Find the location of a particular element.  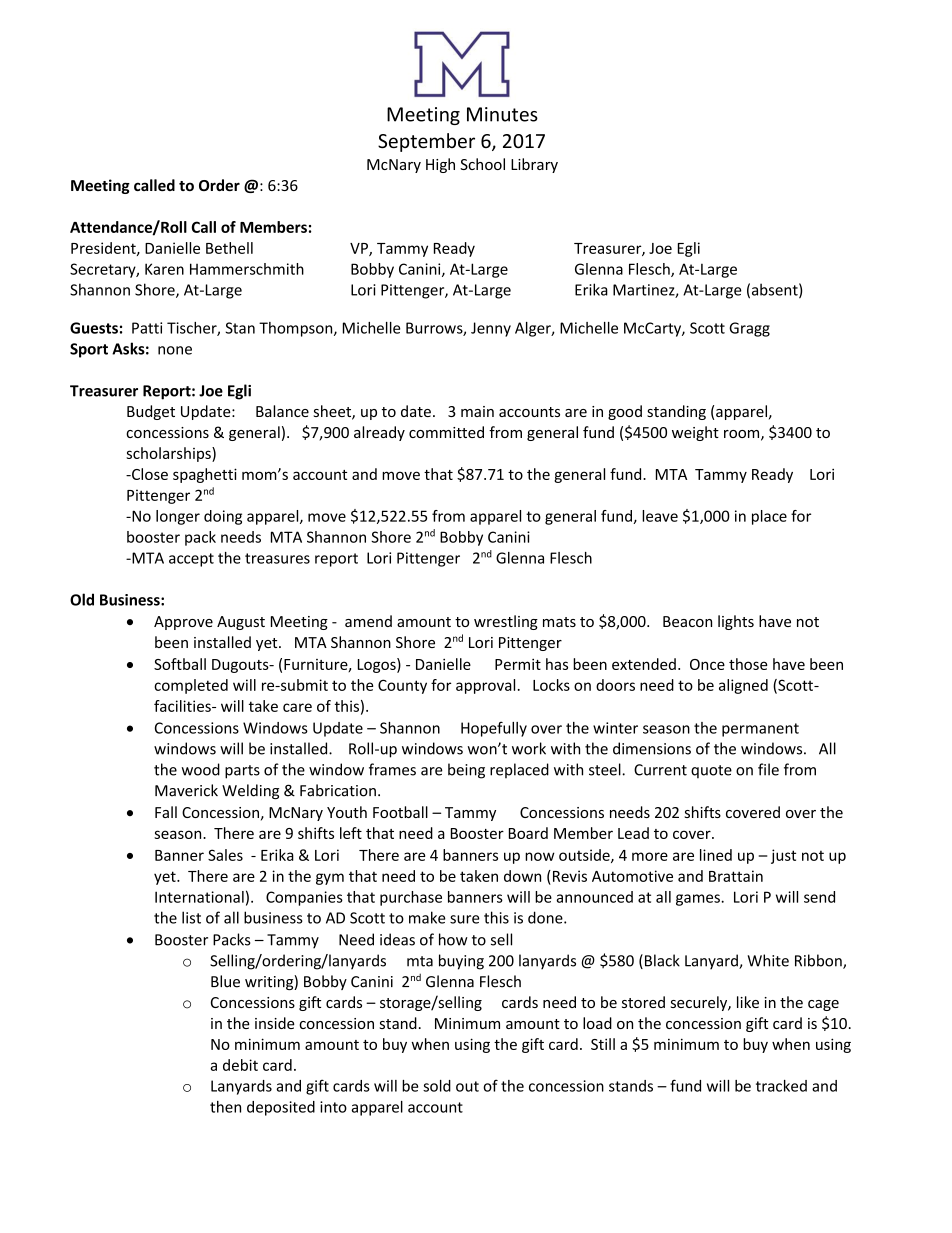

none is located at coordinates (175, 350).
